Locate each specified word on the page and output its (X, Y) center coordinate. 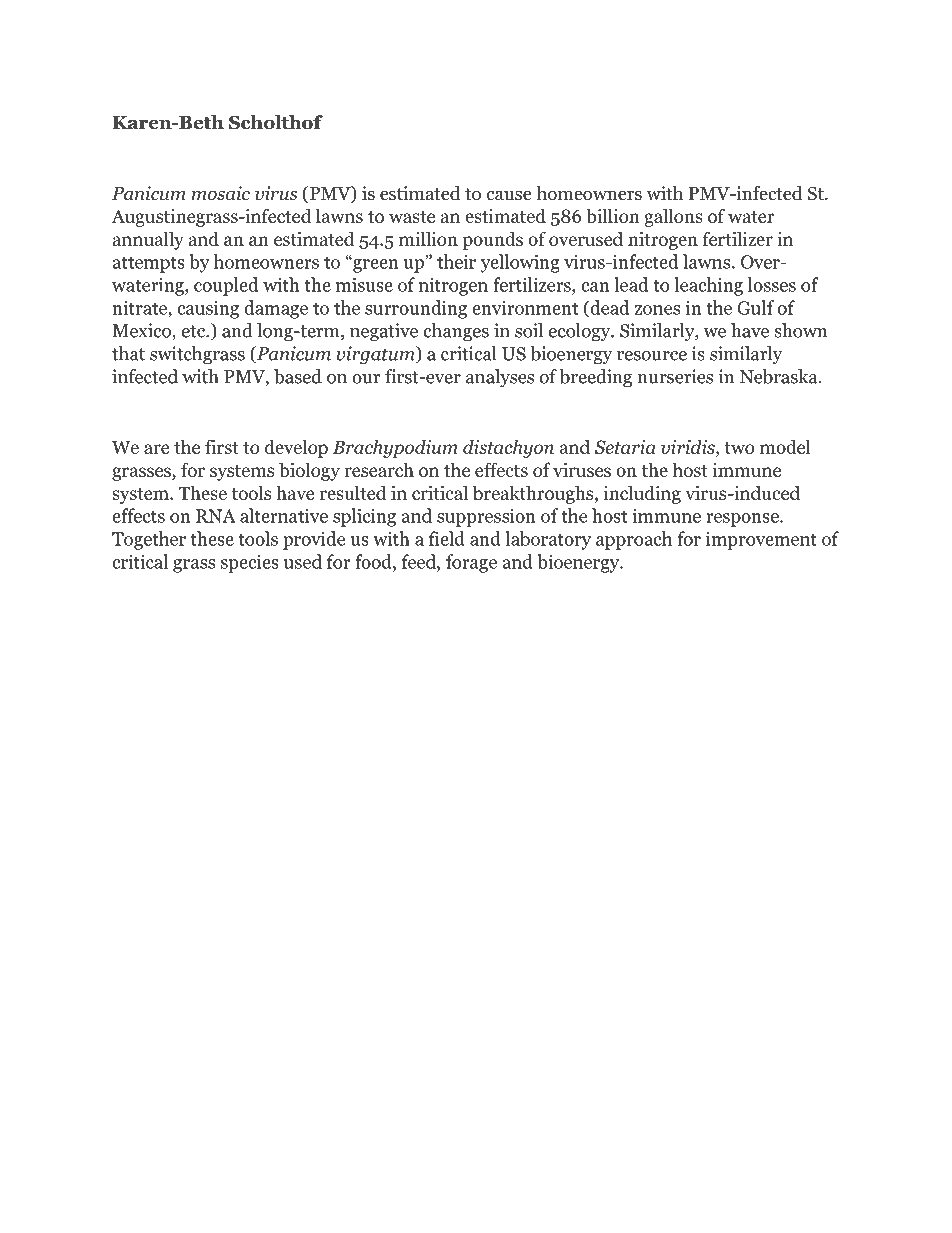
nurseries (675, 376)
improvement (761, 540)
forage (471, 563)
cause (509, 195)
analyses (500, 378)
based (298, 376)
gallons (673, 217)
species (250, 563)
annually (148, 240)
